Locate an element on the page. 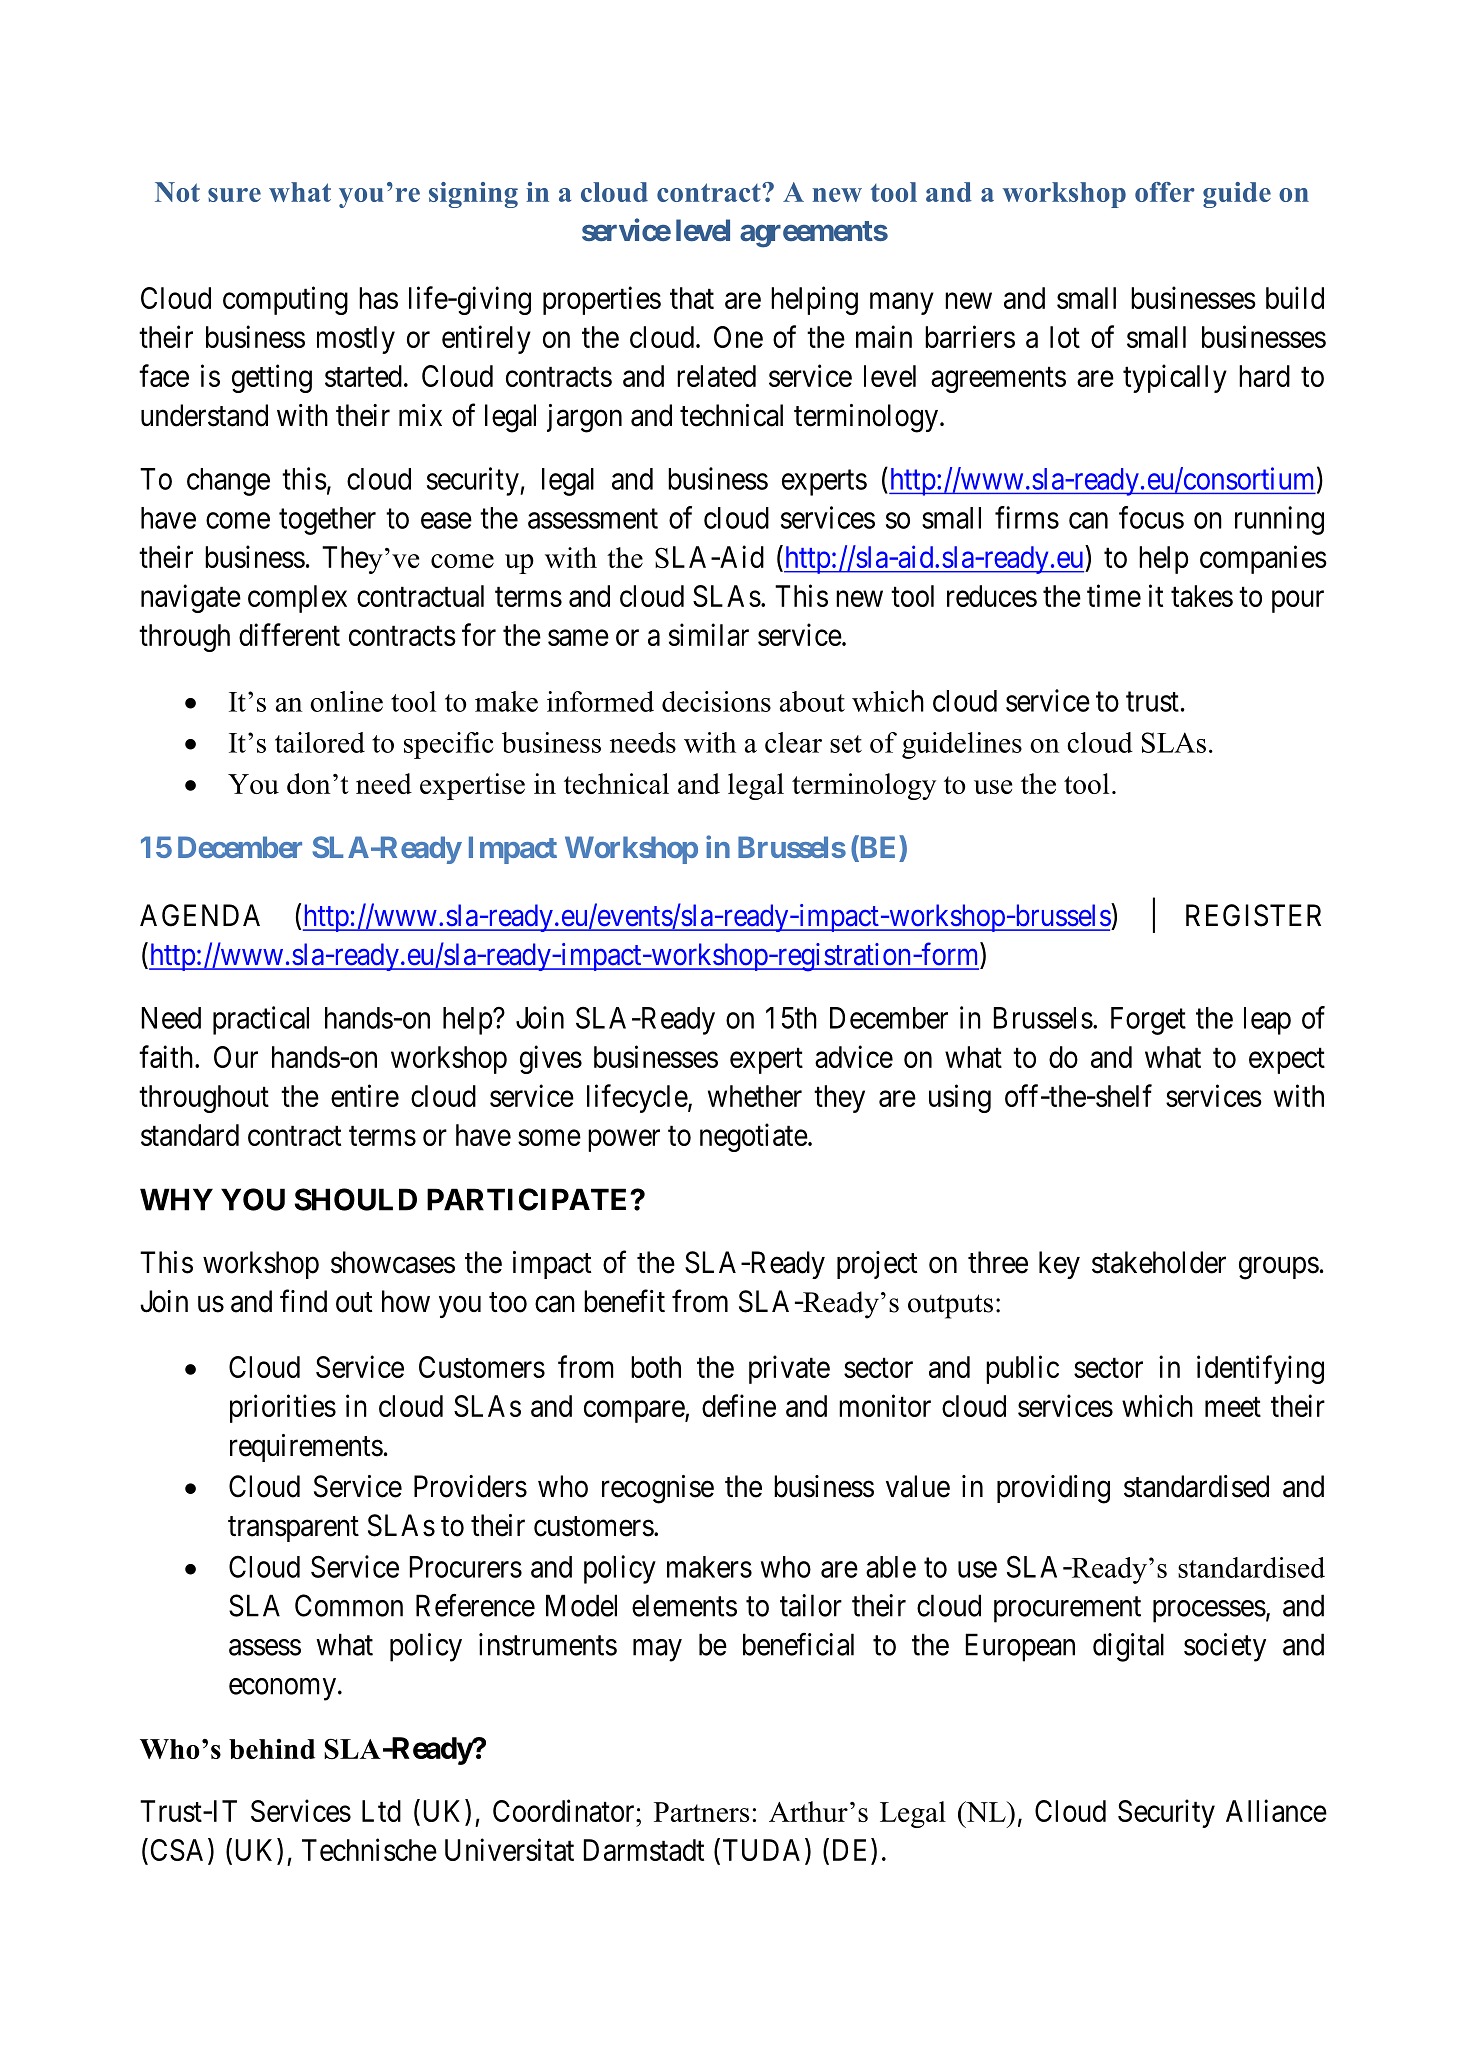  offer is located at coordinates (1165, 192).
